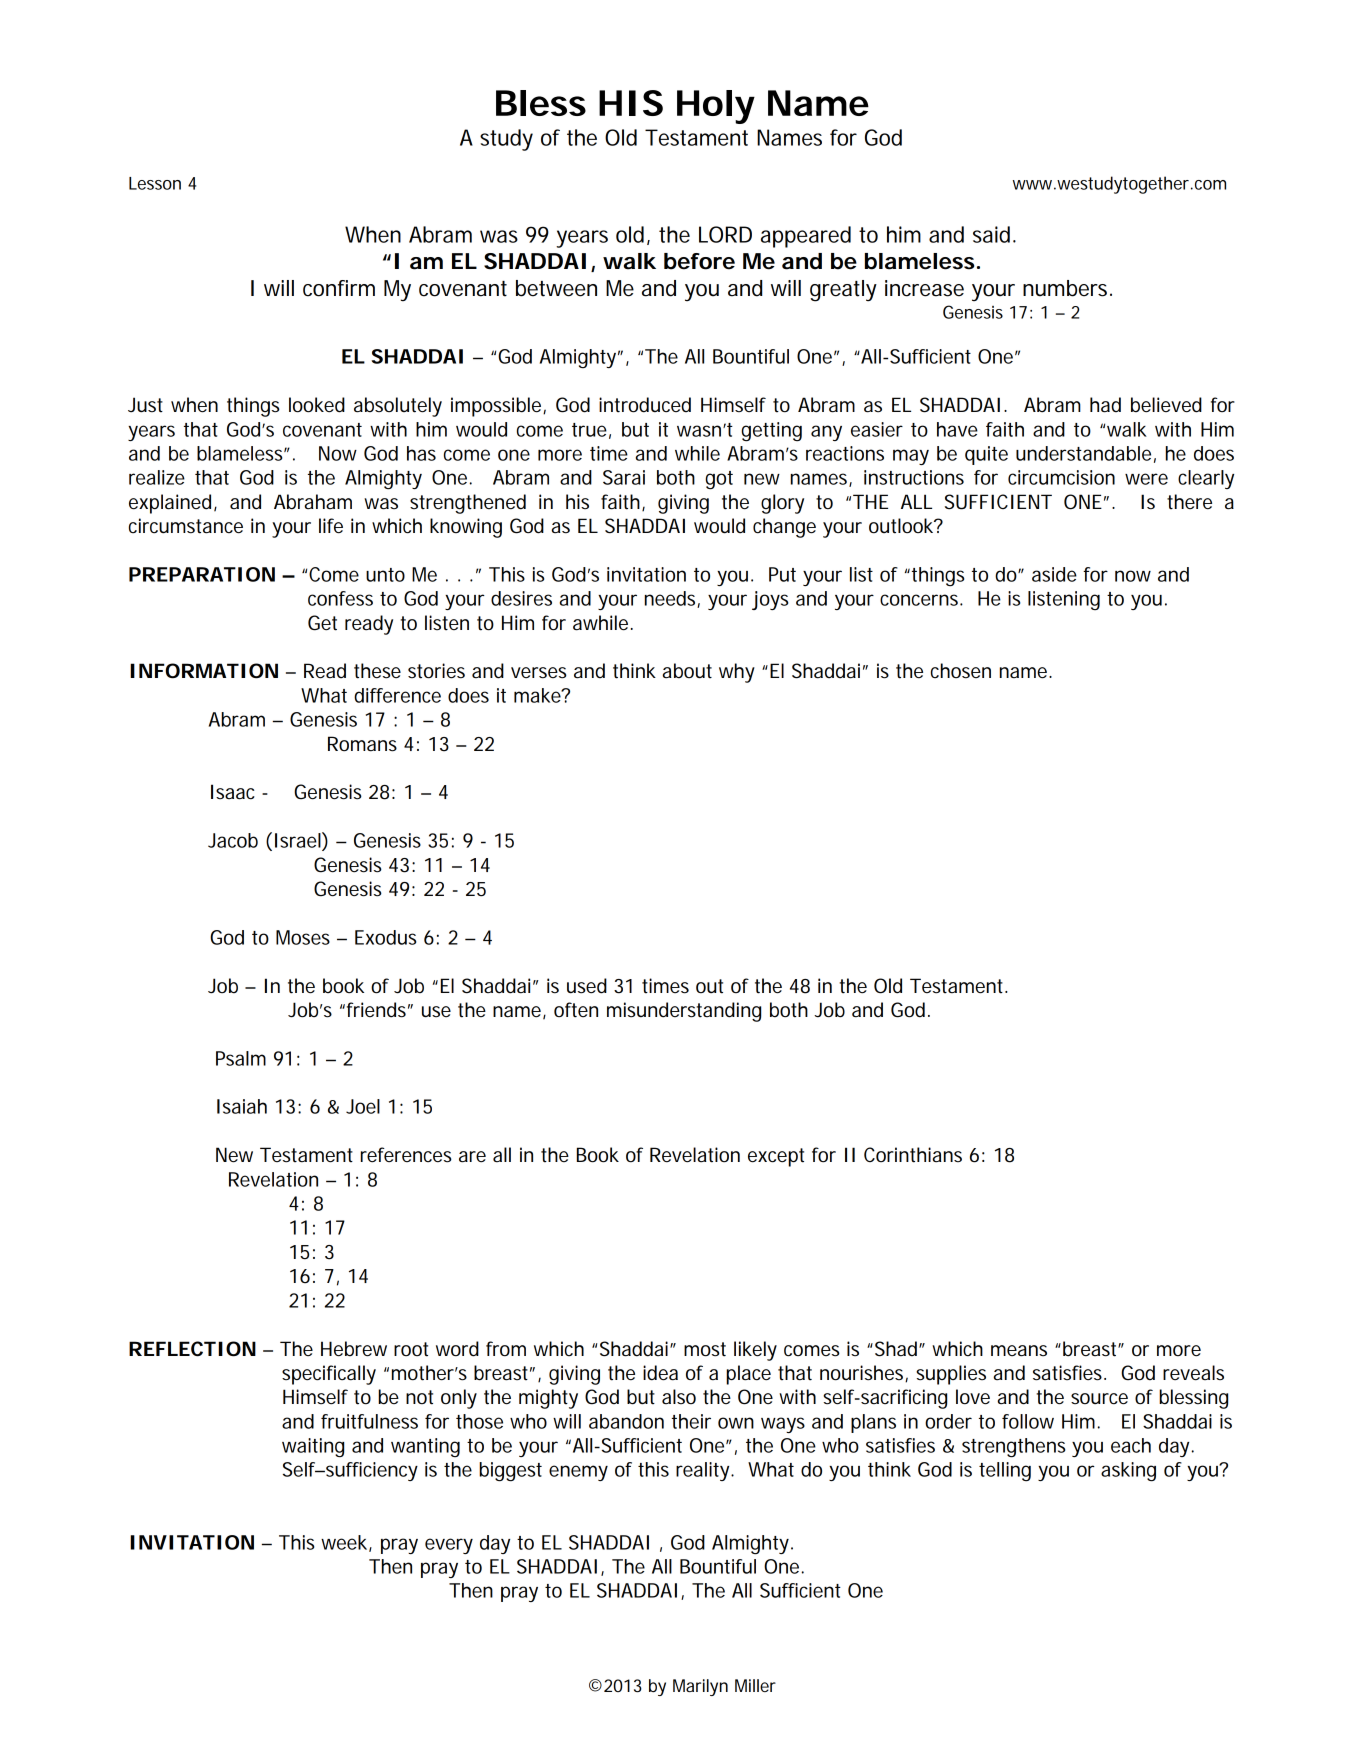 This screenshot has height=1764, width=1363. Describe the element at coordinates (241, 1058) in the screenshot. I see `Psalm` at that location.
